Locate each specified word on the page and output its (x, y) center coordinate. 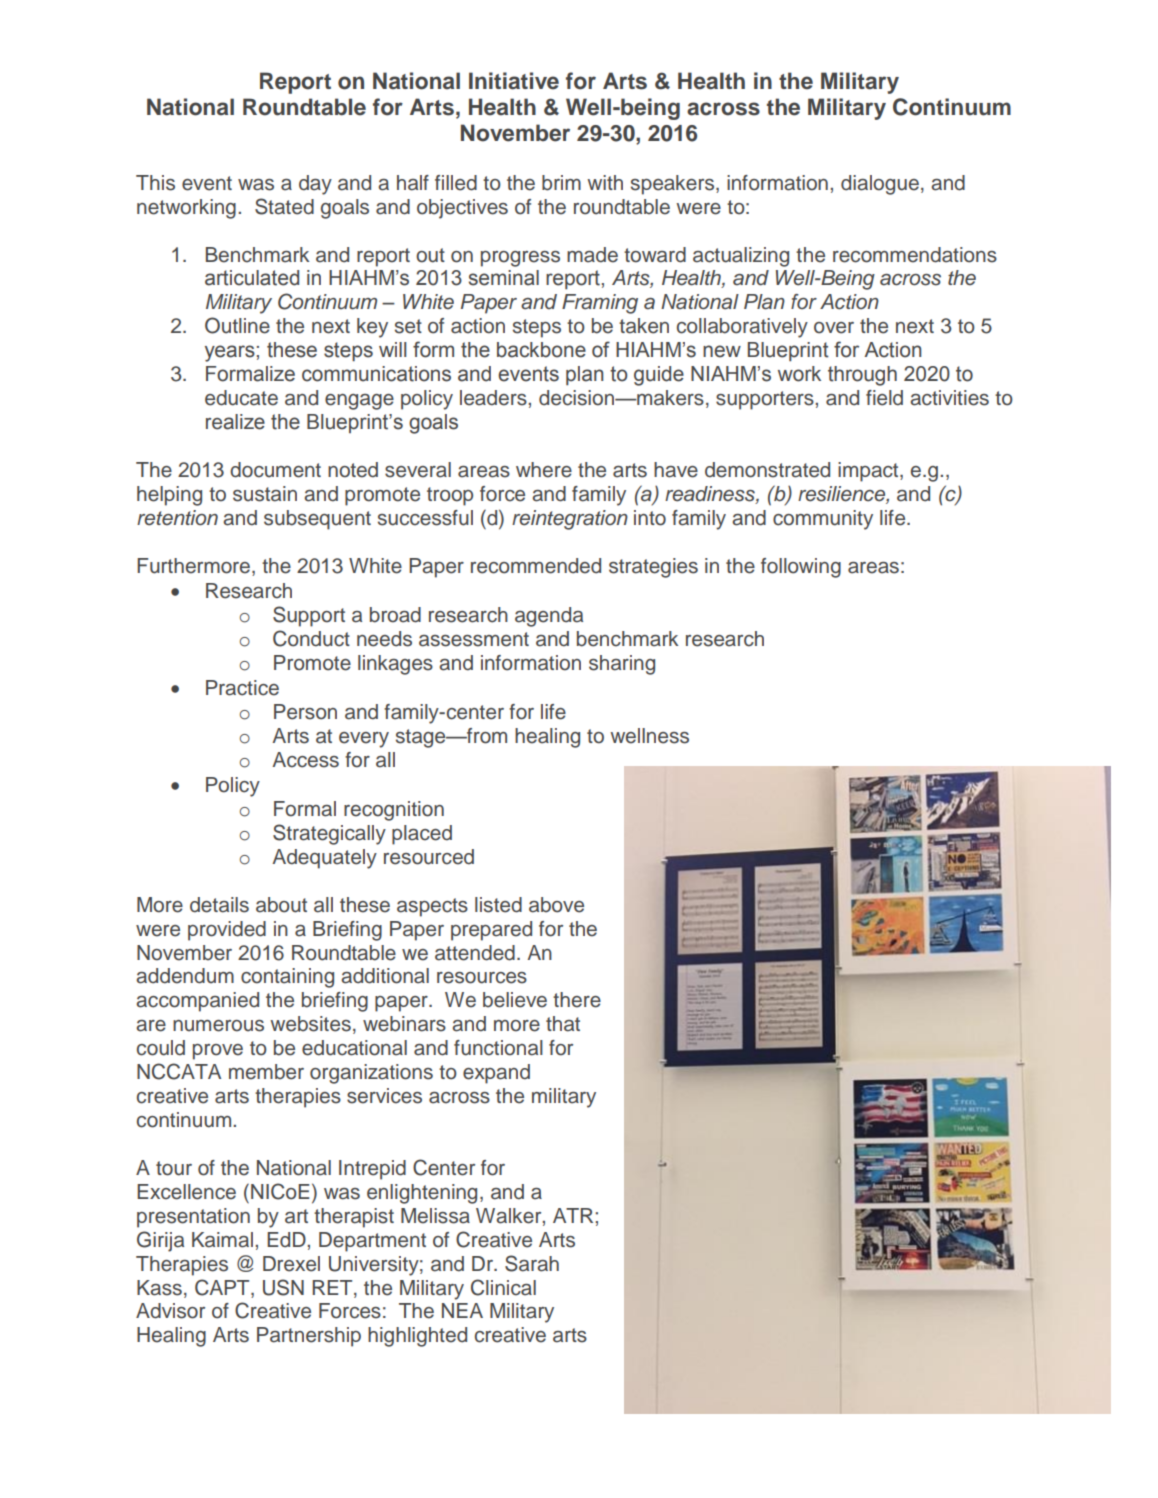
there (577, 1000)
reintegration (570, 520)
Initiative (514, 81)
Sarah (532, 1263)
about (281, 905)
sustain (265, 494)
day (315, 185)
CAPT (223, 1287)
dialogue (880, 185)
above (556, 905)
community (823, 520)
